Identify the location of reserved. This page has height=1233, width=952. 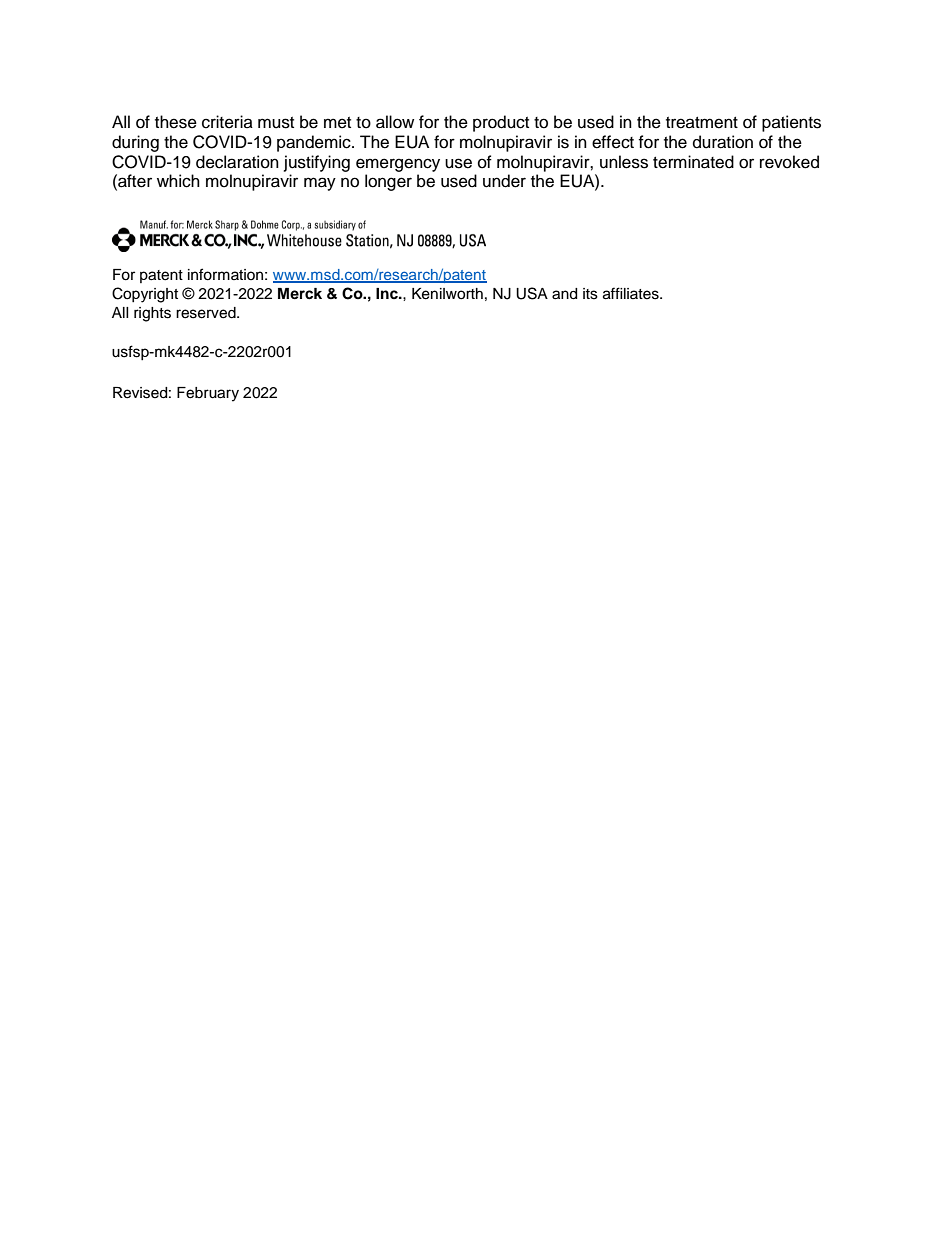
(207, 313).
